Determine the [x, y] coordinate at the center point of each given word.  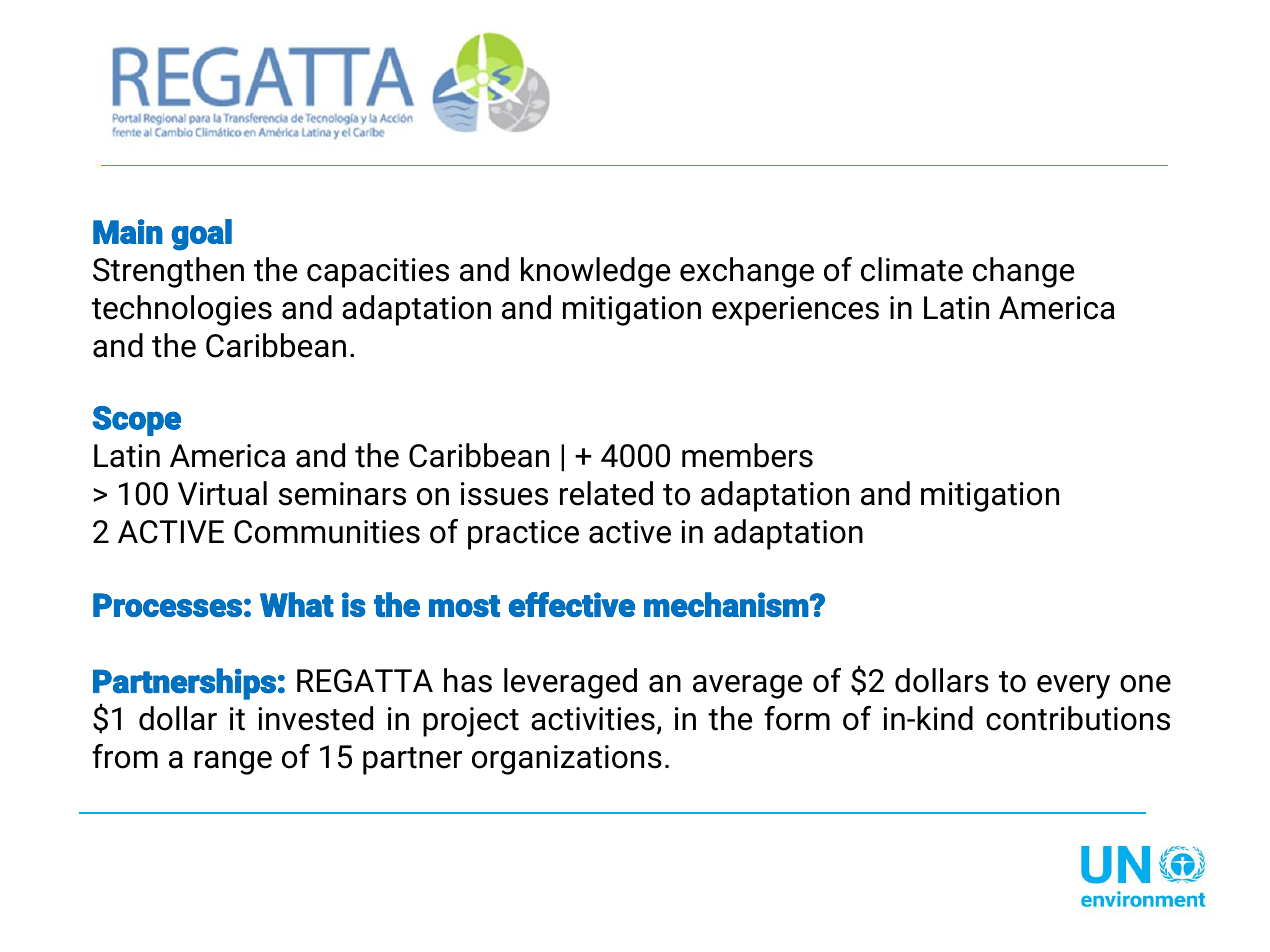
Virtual [222, 493]
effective [571, 604]
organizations [567, 760]
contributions [1078, 718]
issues [504, 494]
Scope [136, 421]
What [297, 604]
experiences [795, 311]
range [233, 763]
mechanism [727, 604]
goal [201, 235]
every [1073, 687]
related [606, 493]
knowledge [595, 272]
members [747, 455]
